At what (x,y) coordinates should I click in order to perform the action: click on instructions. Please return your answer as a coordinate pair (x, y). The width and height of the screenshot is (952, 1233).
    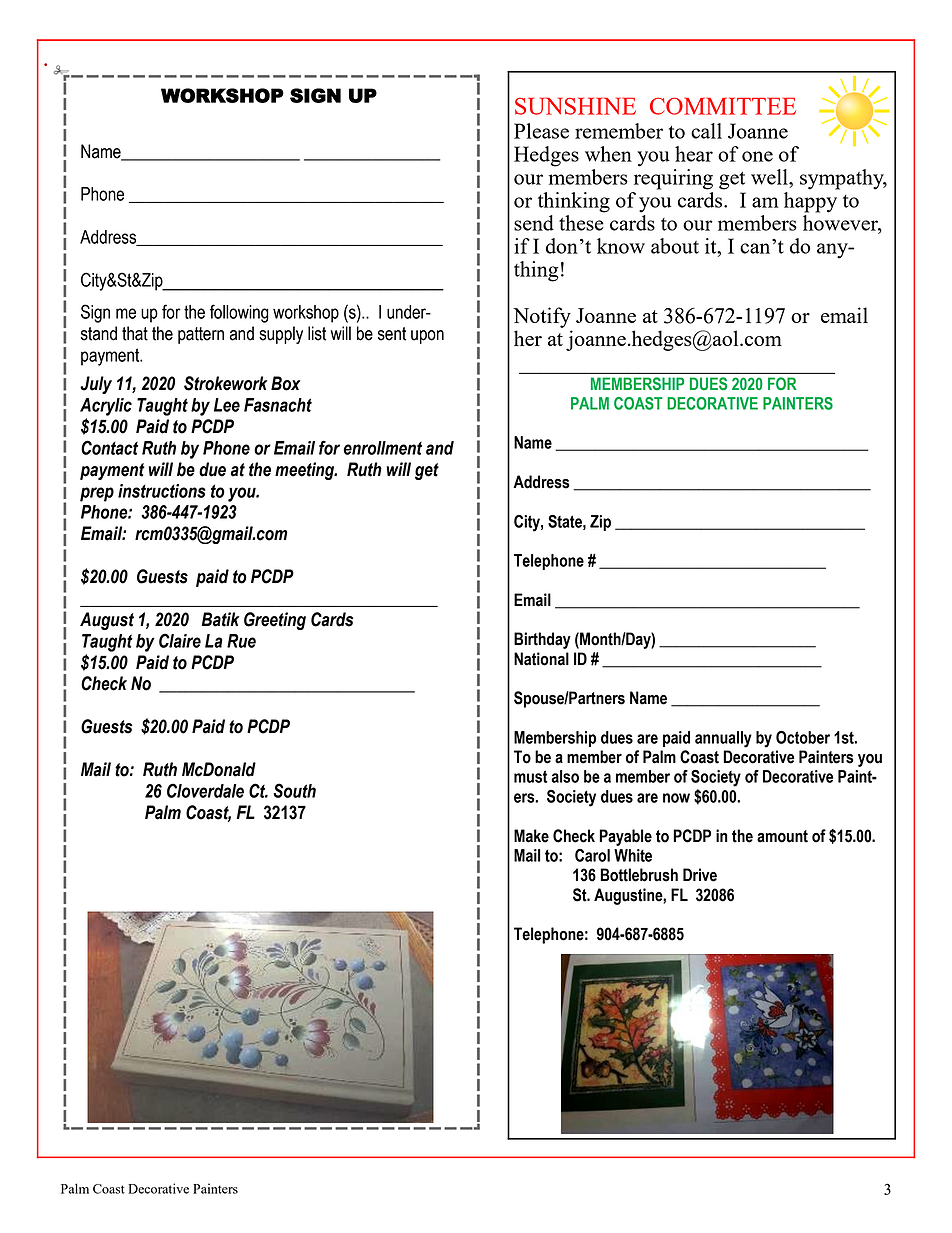
    Looking at the image, I should click on (162, 491).
